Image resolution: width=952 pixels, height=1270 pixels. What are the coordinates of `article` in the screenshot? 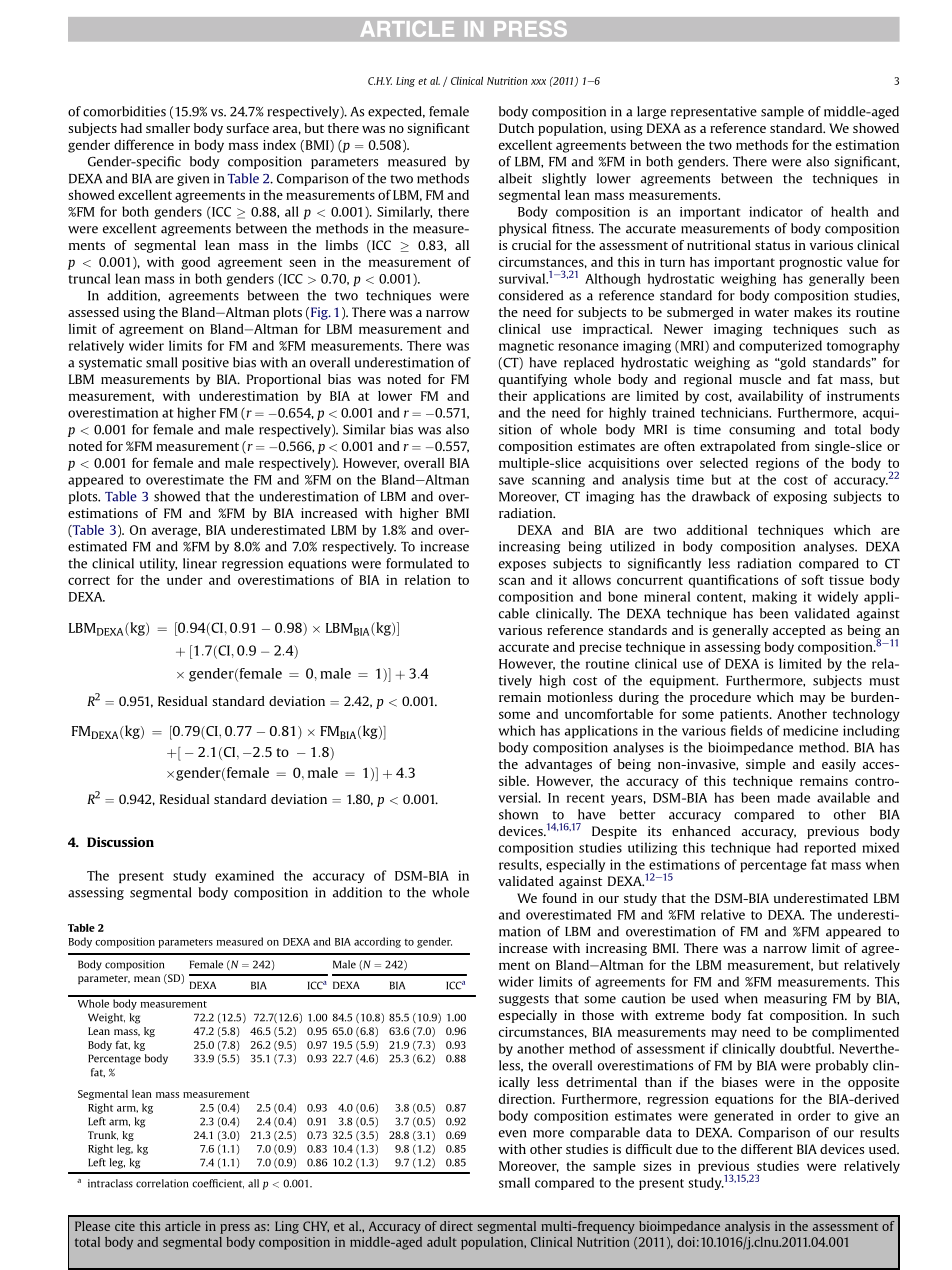 It's located at (183, 1226).
